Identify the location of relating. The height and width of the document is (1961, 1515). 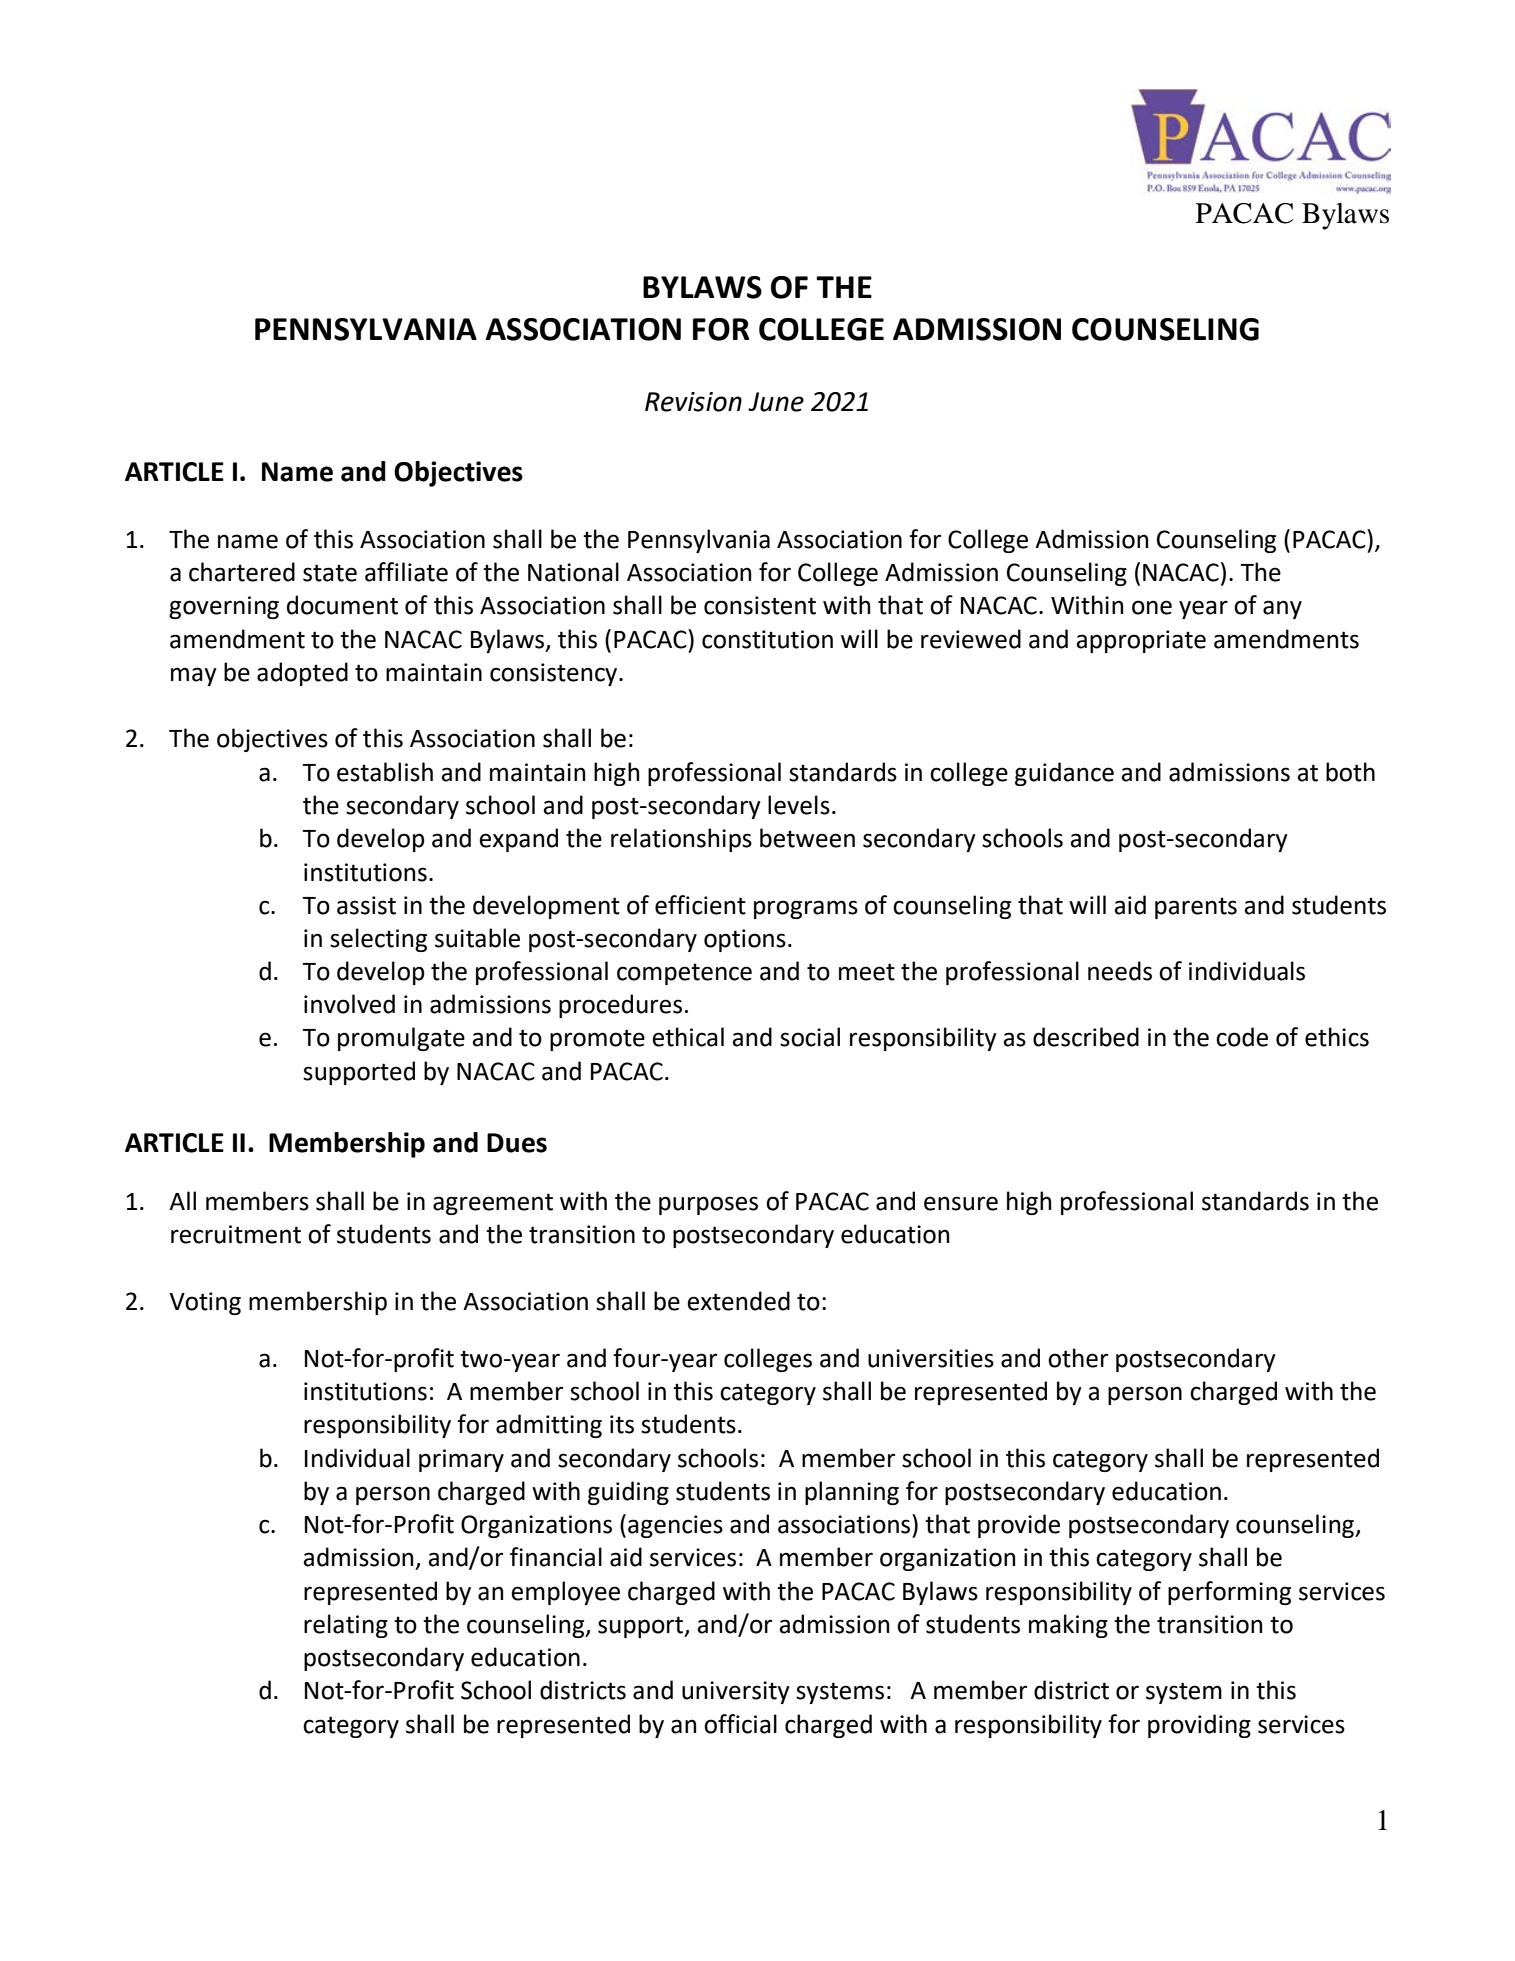
(346, 1626).
